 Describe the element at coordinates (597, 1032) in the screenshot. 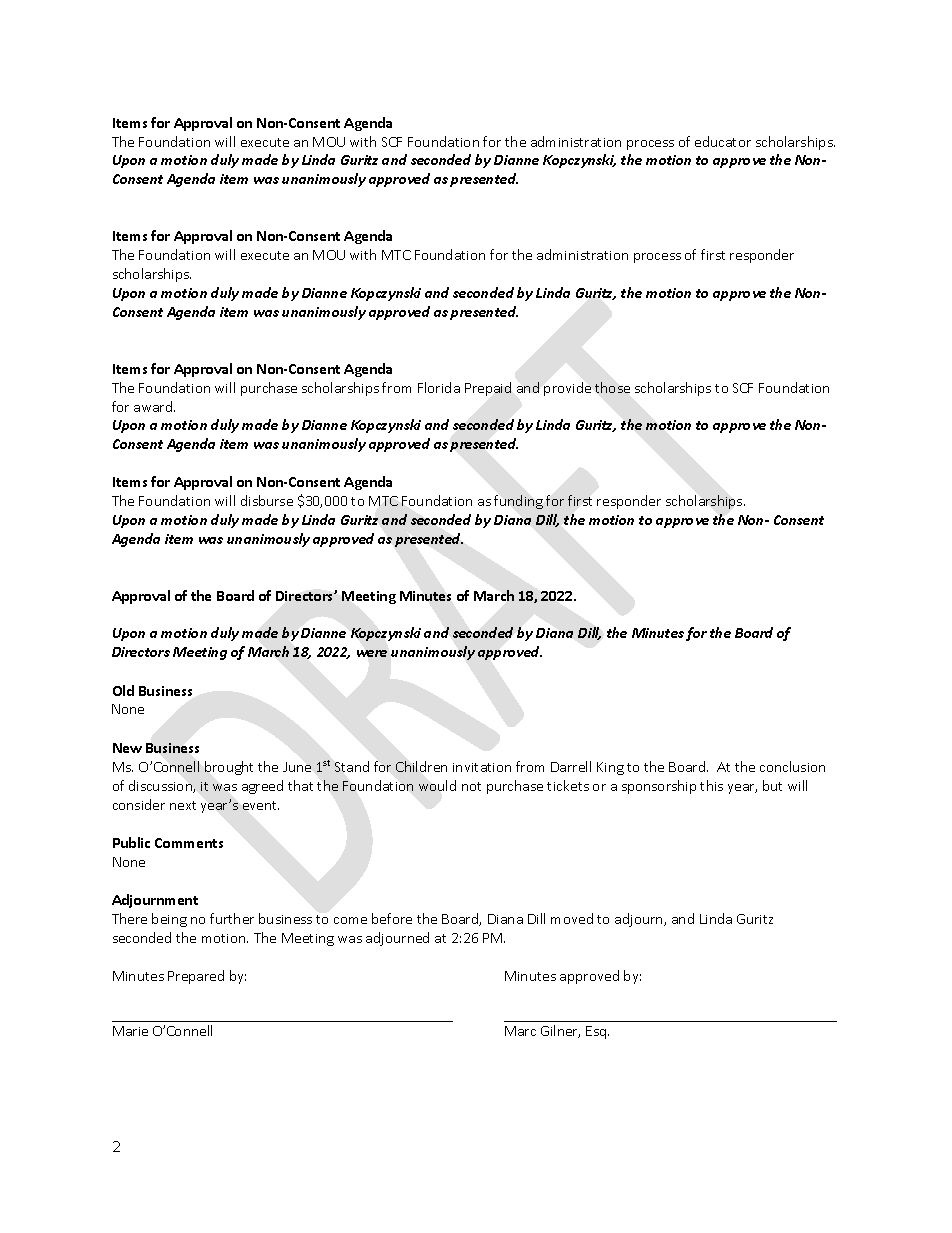

I see `Esq` at that location.
